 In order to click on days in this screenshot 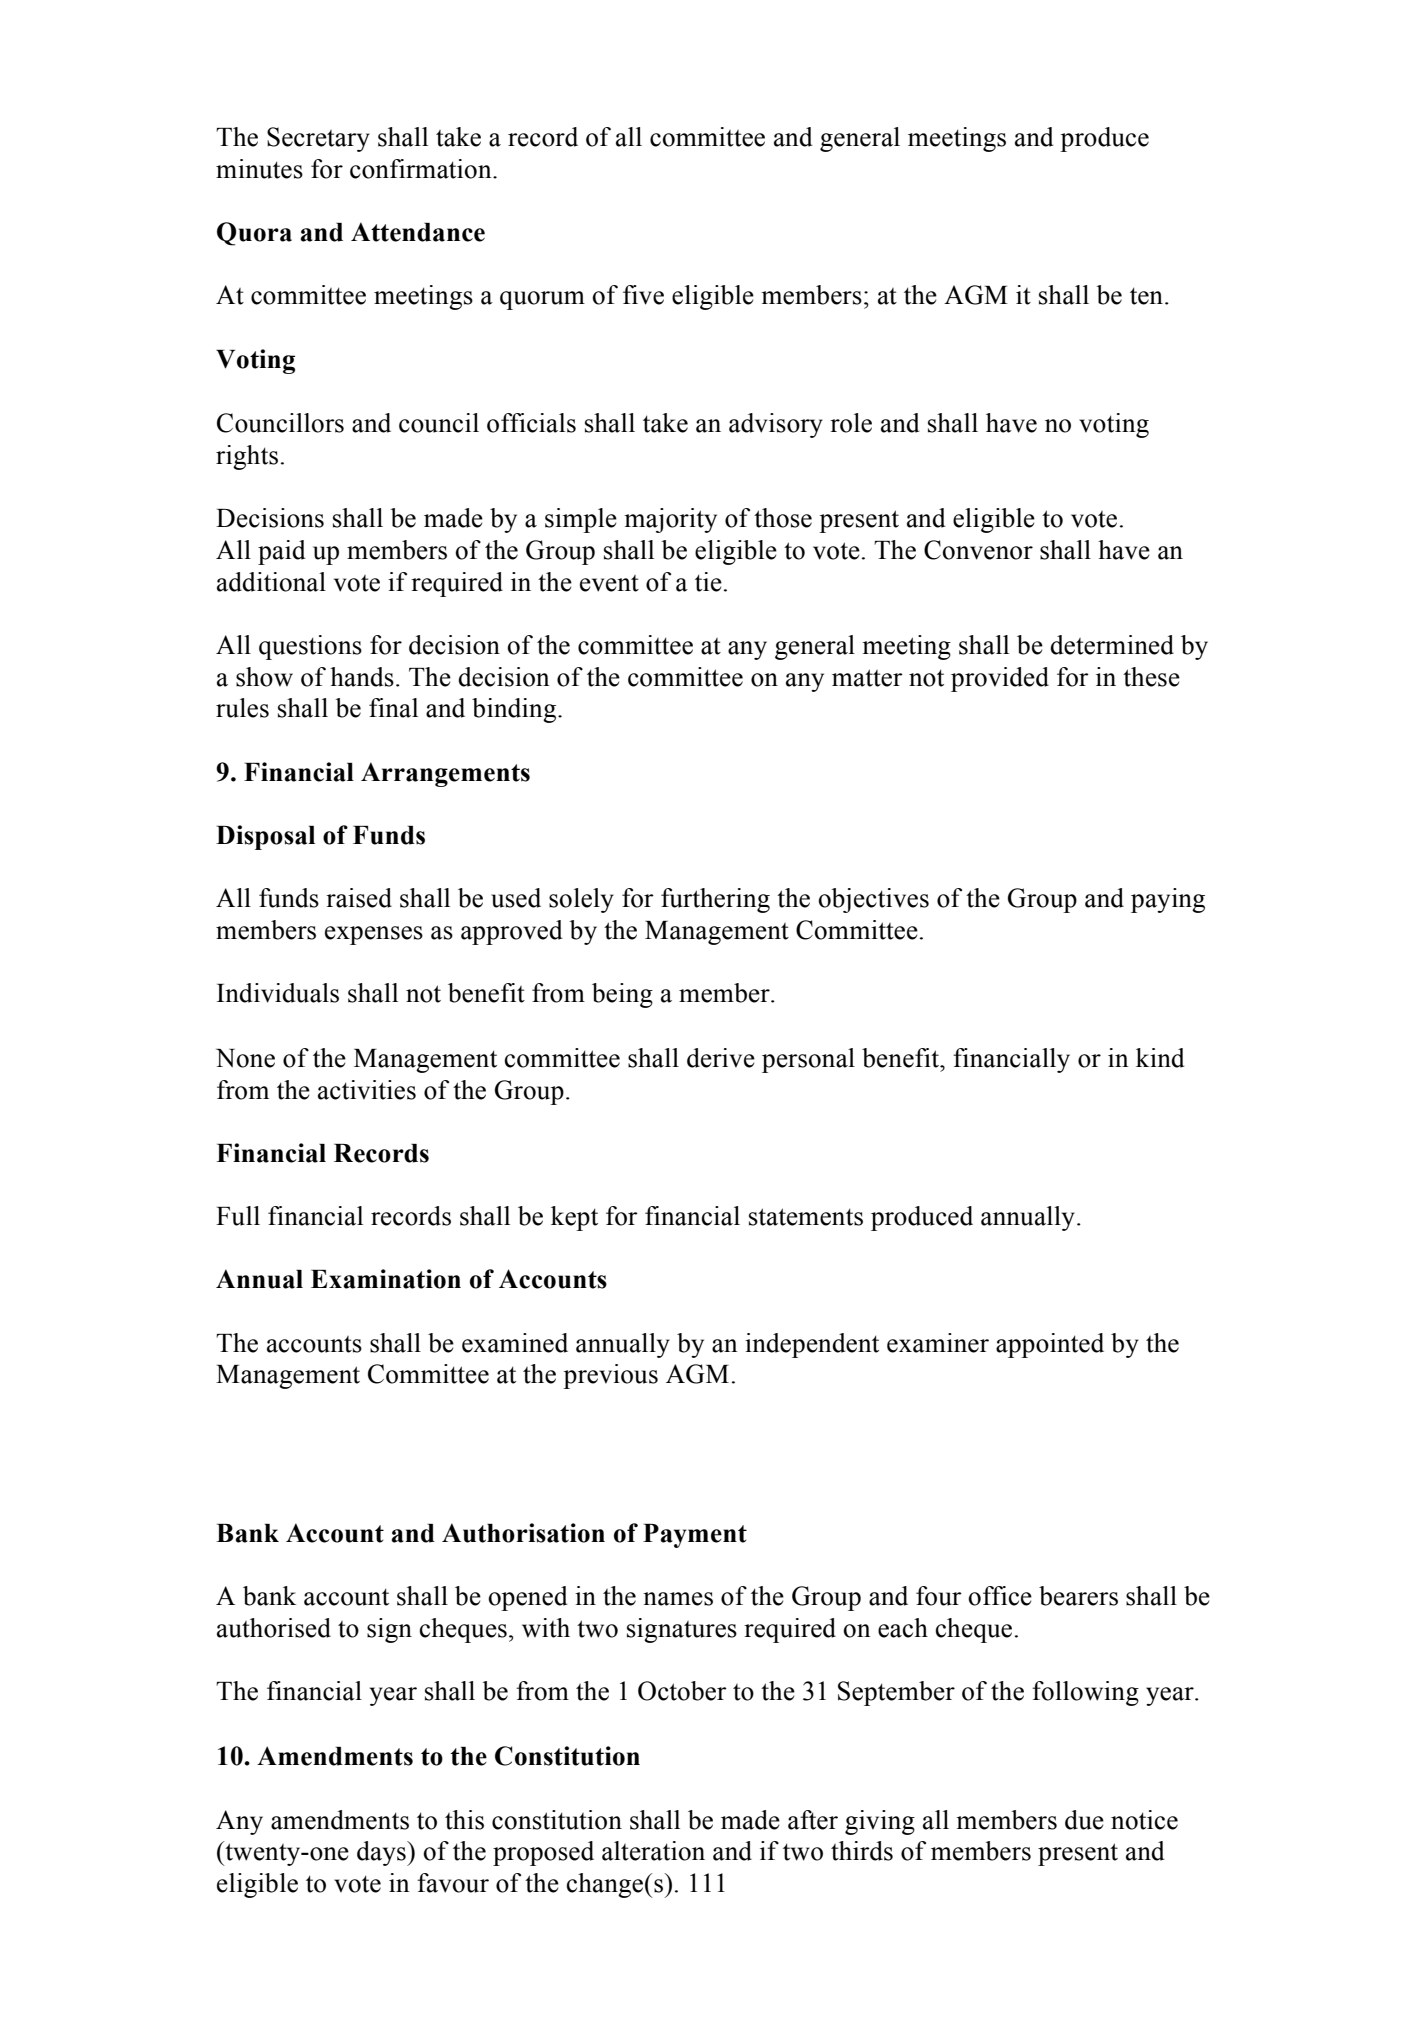, I will do `click(382, 1853)`.
